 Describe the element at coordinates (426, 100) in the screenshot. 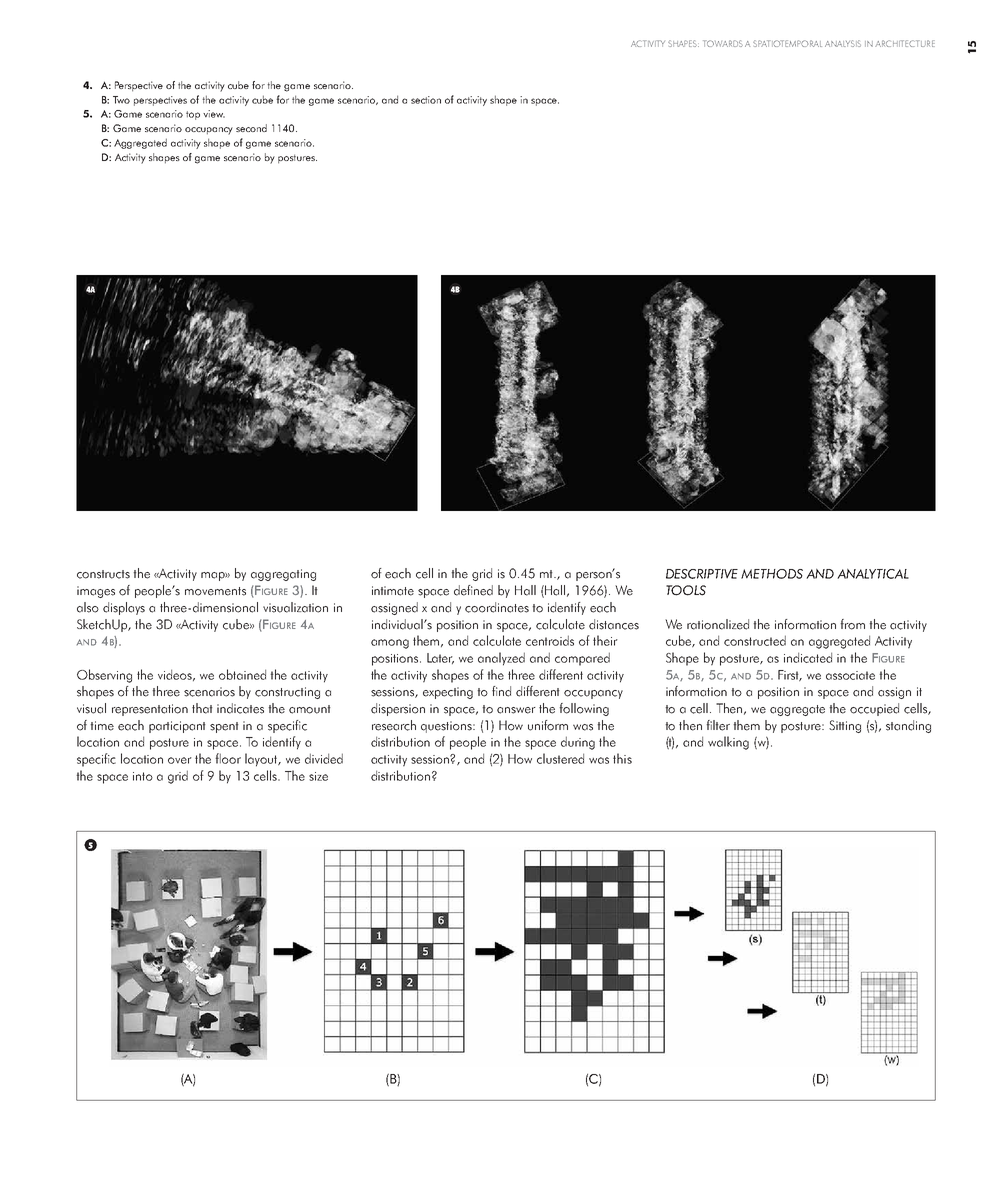

I see `section` at that location.
